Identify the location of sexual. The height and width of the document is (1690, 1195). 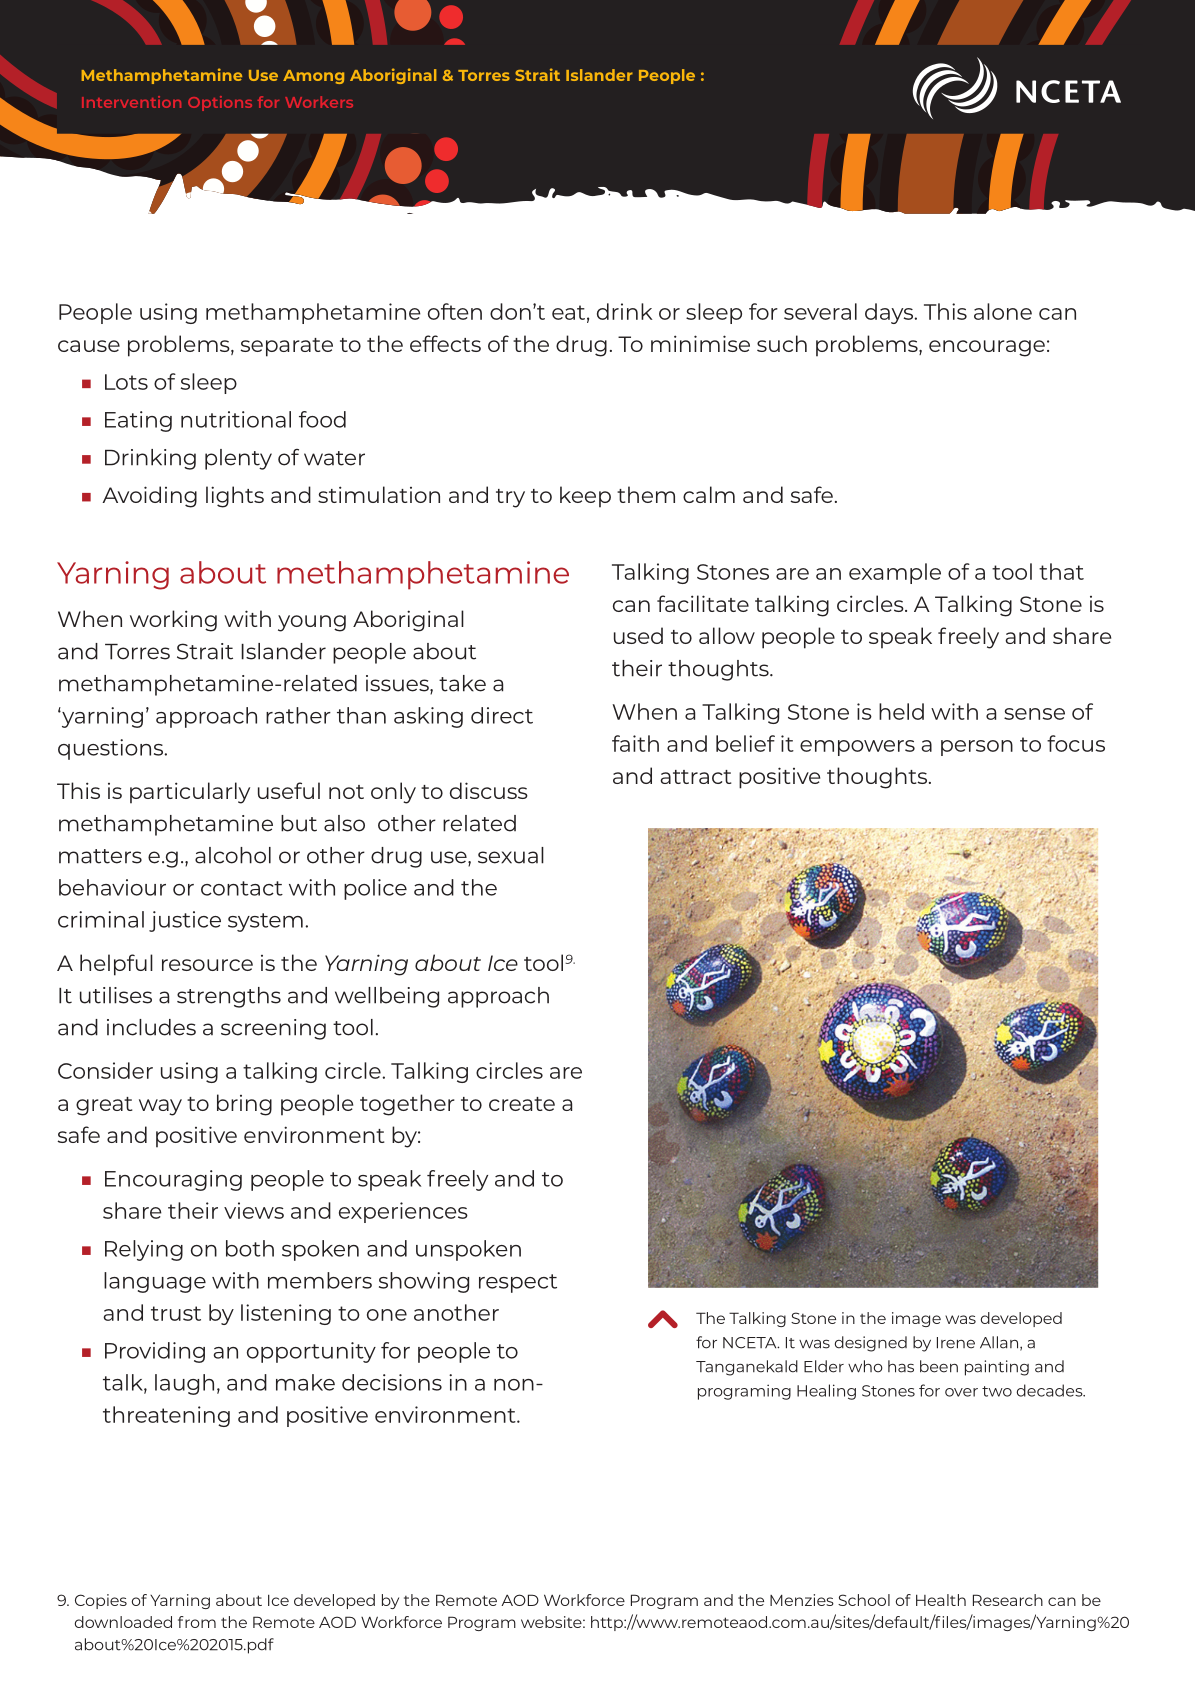
(511, 855).
